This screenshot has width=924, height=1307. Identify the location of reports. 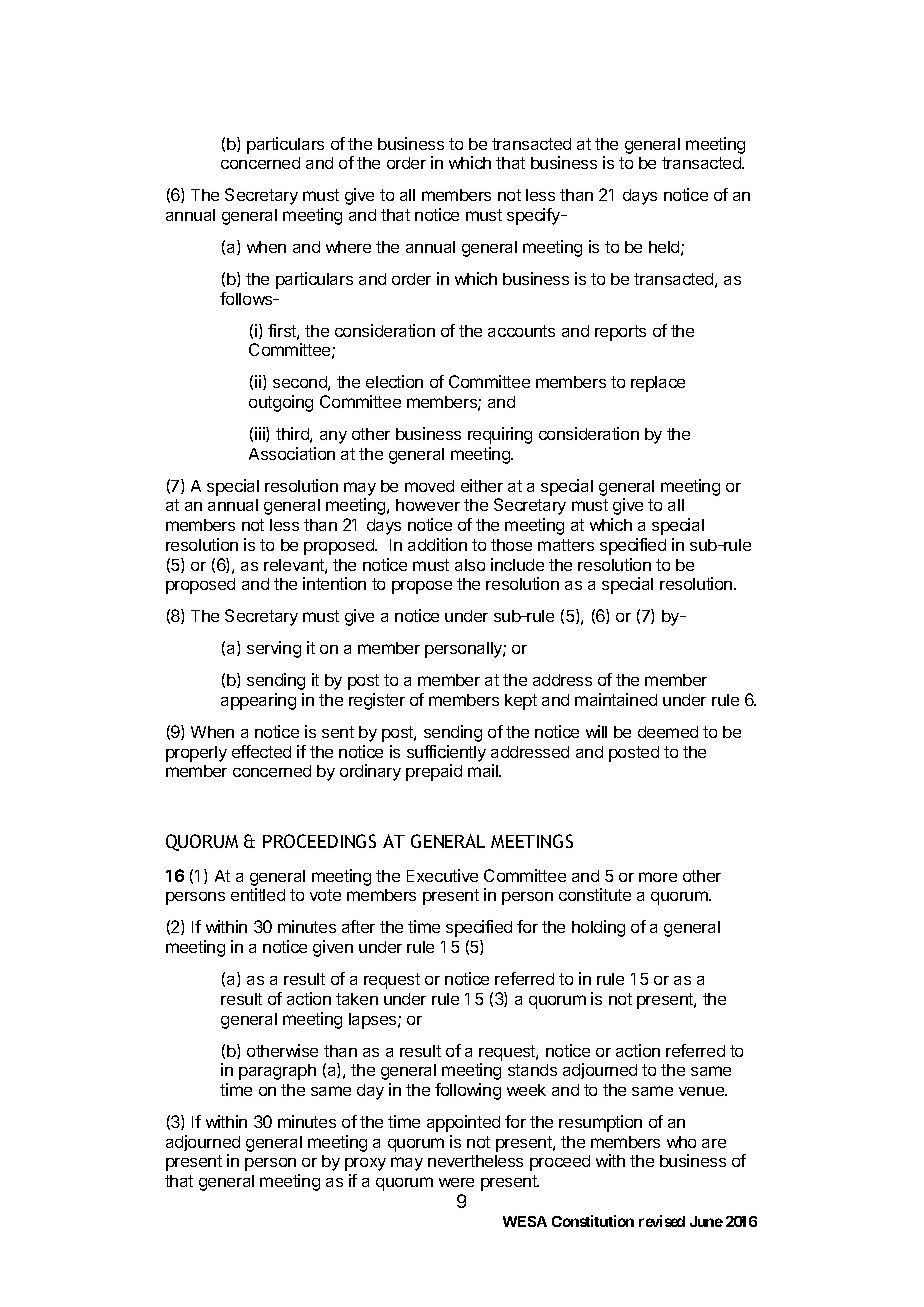
(620, 333).
